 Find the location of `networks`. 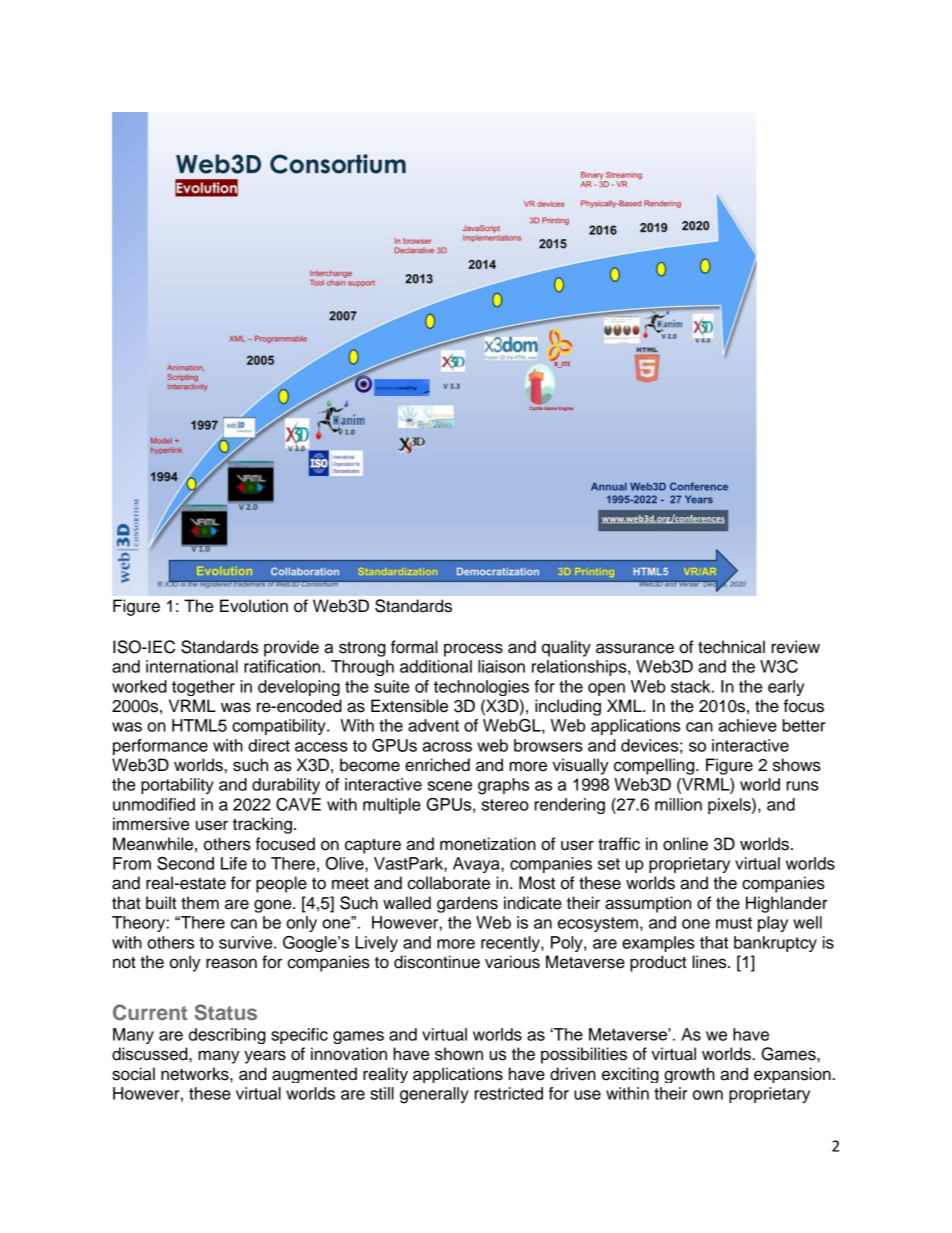

networks is located at coordinates (196, 1074).
